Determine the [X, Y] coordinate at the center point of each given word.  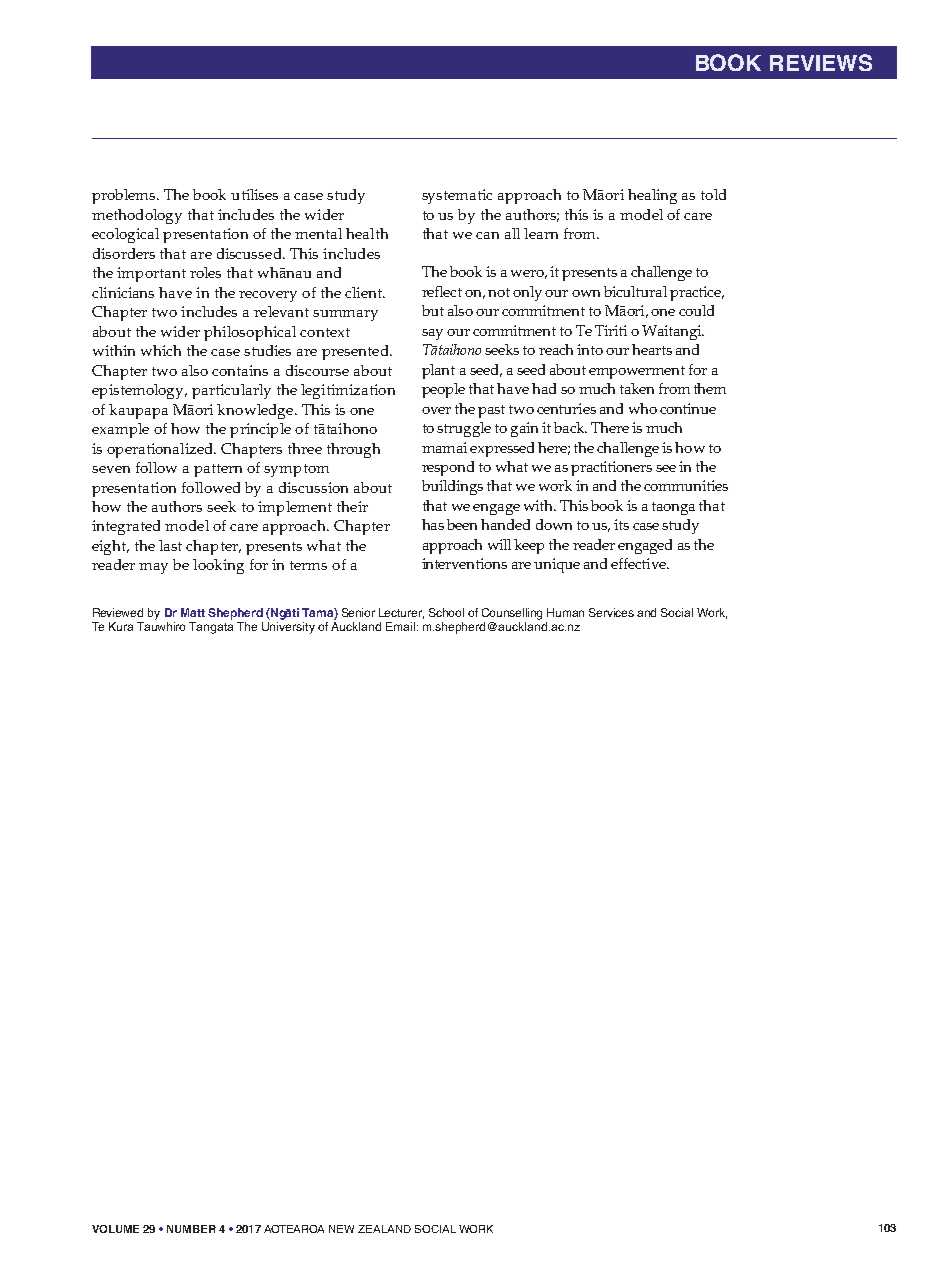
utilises [254, 194]
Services [611, 612]
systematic [457, 196]
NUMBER [191, 1229]
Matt [193, 612]
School [446, 612]
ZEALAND [384, 1229]
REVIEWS [821, 62]
